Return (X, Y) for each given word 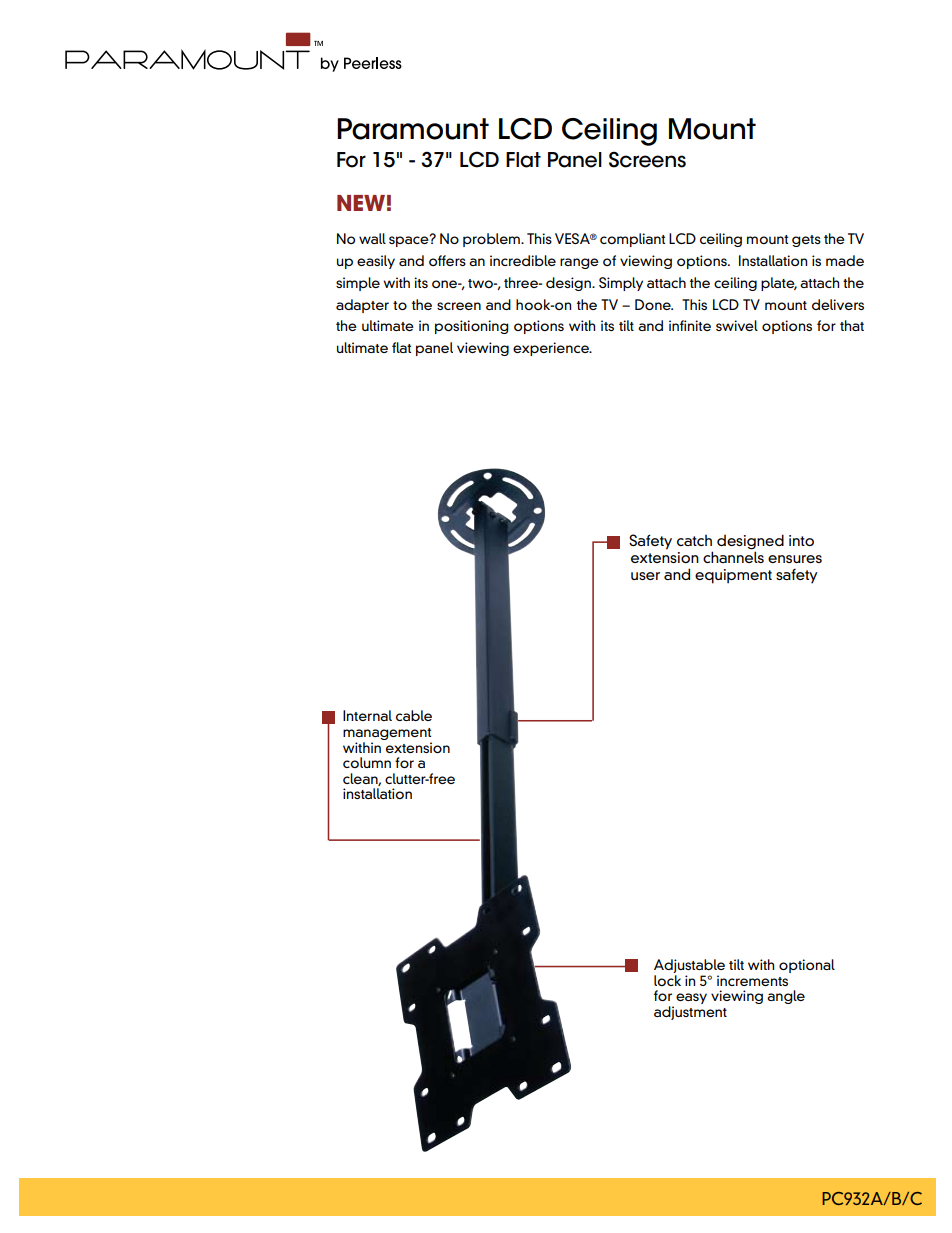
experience (552, 349)
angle (786, 997)
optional (807, 966)
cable (414, 715)
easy (691, 998)
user (645, 576)
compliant (632, 240)
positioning (472, 327)
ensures (795, 559)
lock (667, 980)
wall (372, 238)
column (367, 762)
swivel (737, 325)
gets (806, 241)
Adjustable (689, 967)
